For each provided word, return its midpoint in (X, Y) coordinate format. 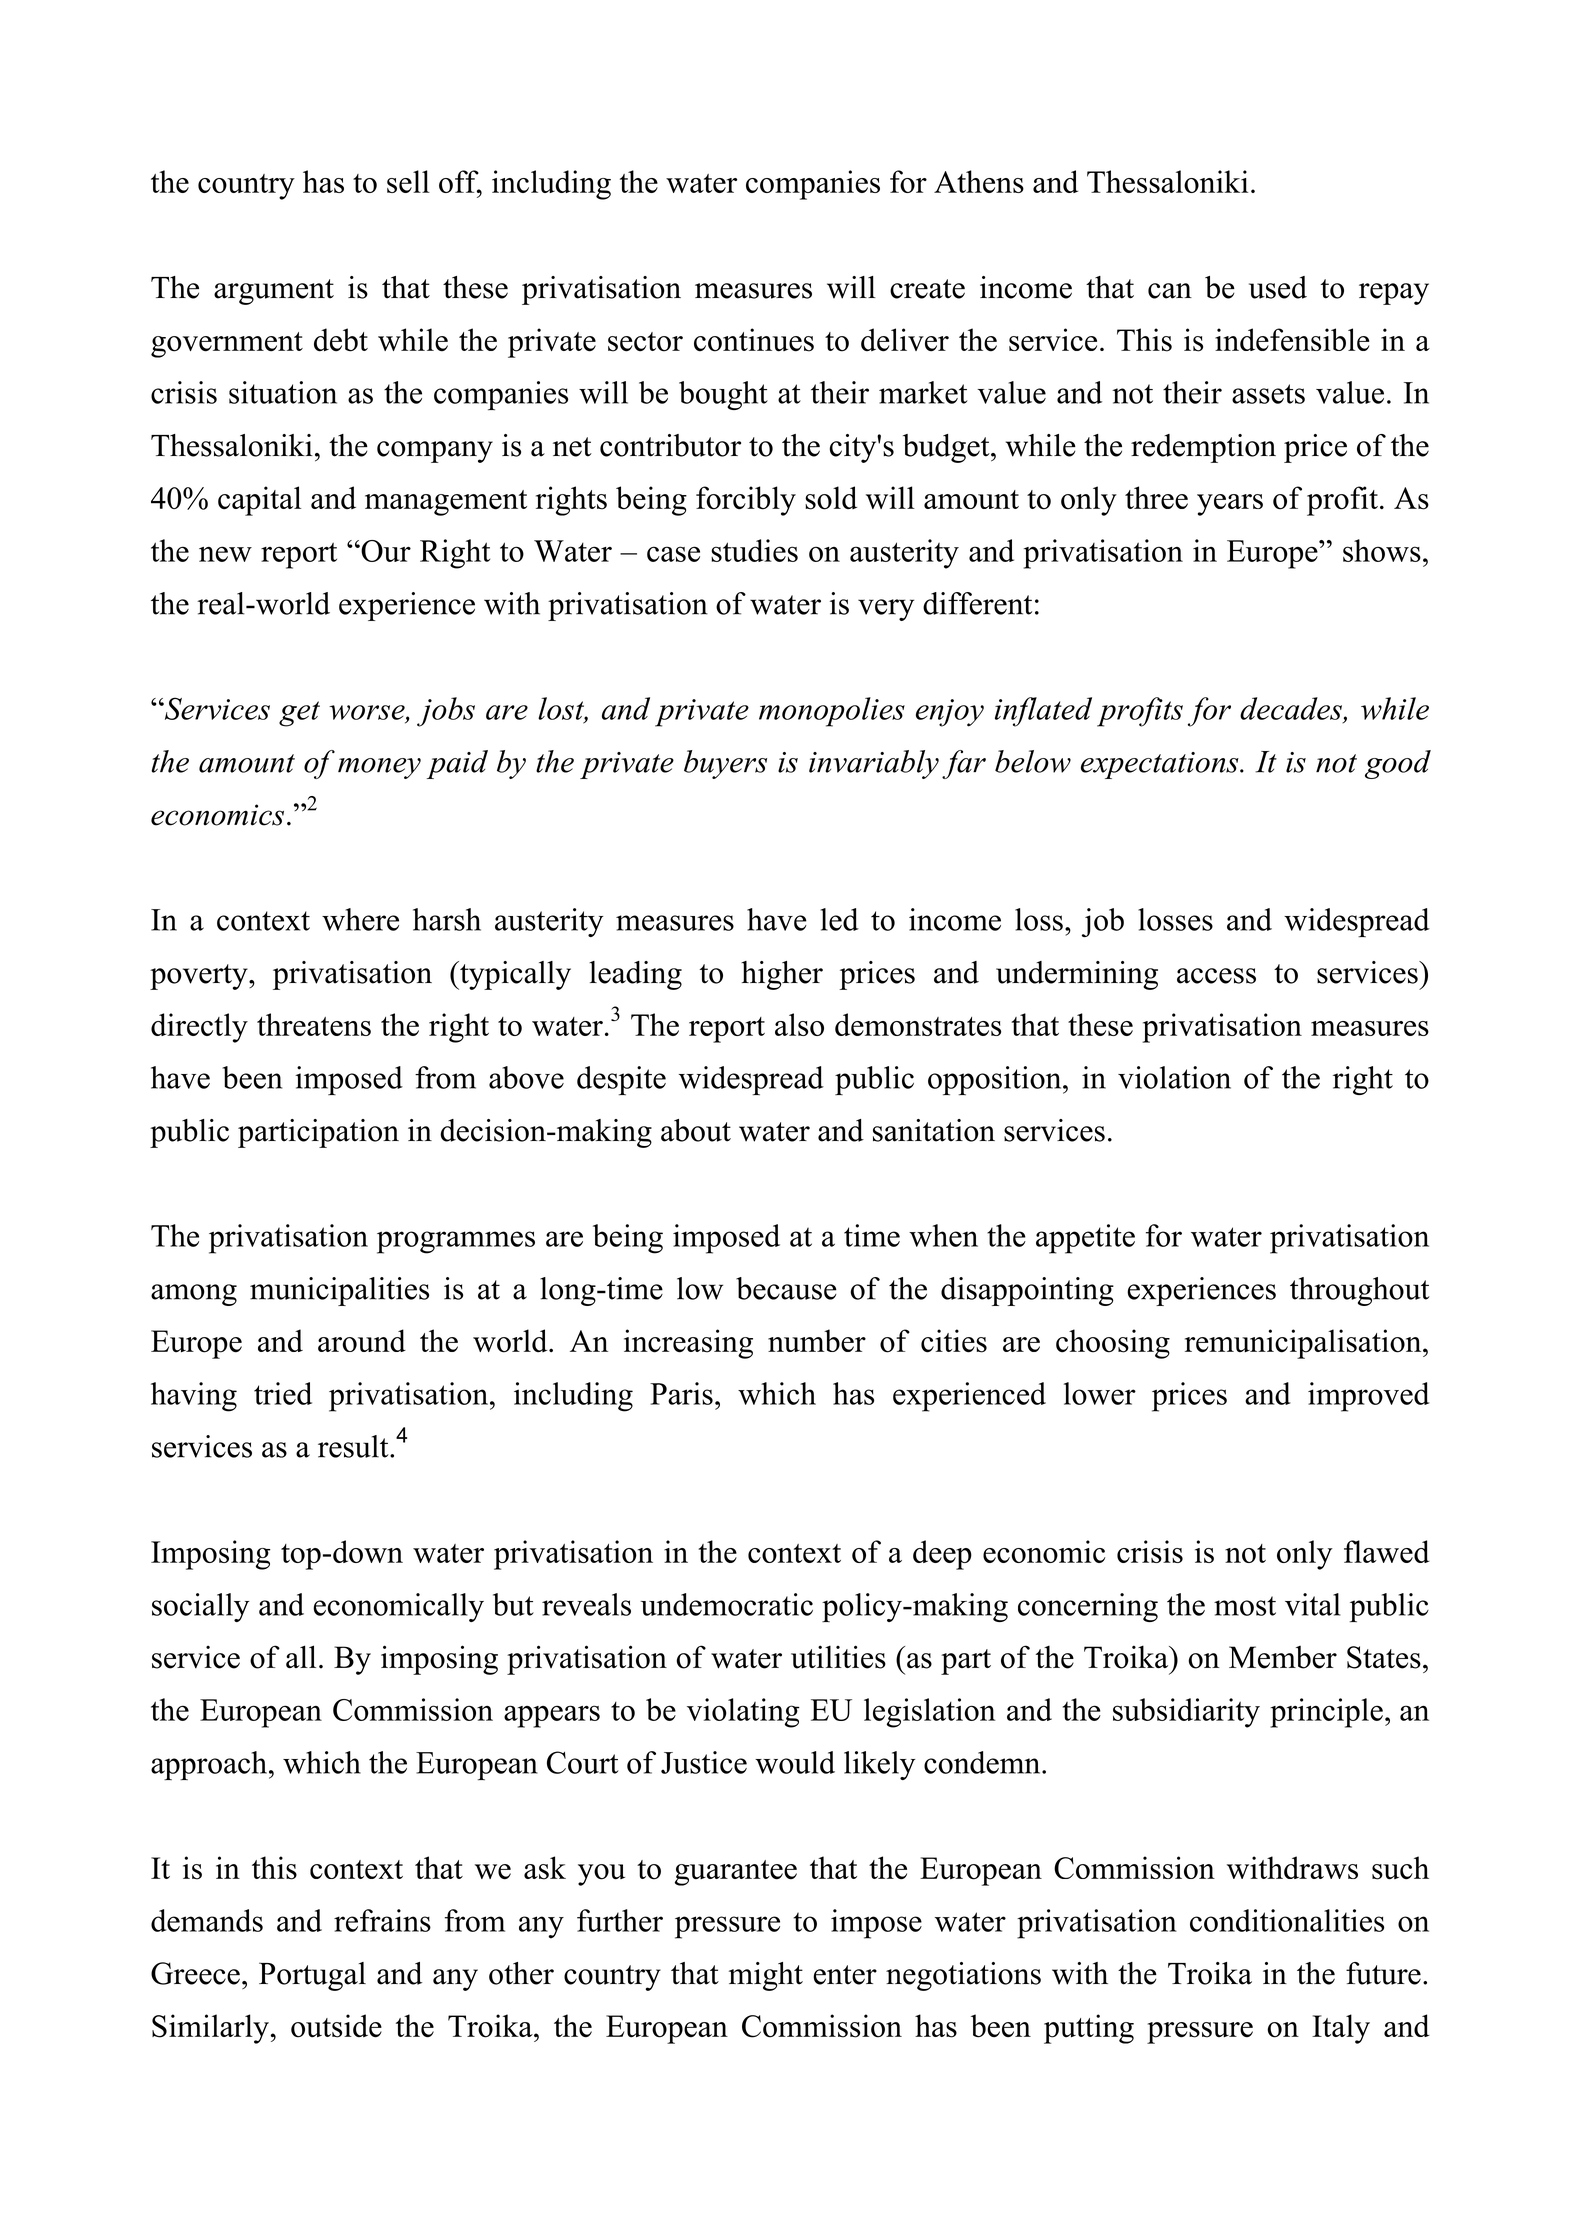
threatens (314, 1024)
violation (1174, 1077)
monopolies (832, 712)
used (1278, 287)
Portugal (312, 1976)
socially (201, 1607)
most (1245, 1606)
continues (754, 340)
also (799, 1024)
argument (274, 292)
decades (1291, 708)
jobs (446, 712)
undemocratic (727, 1604)
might (766, 1976)
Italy (1341, 2029)
